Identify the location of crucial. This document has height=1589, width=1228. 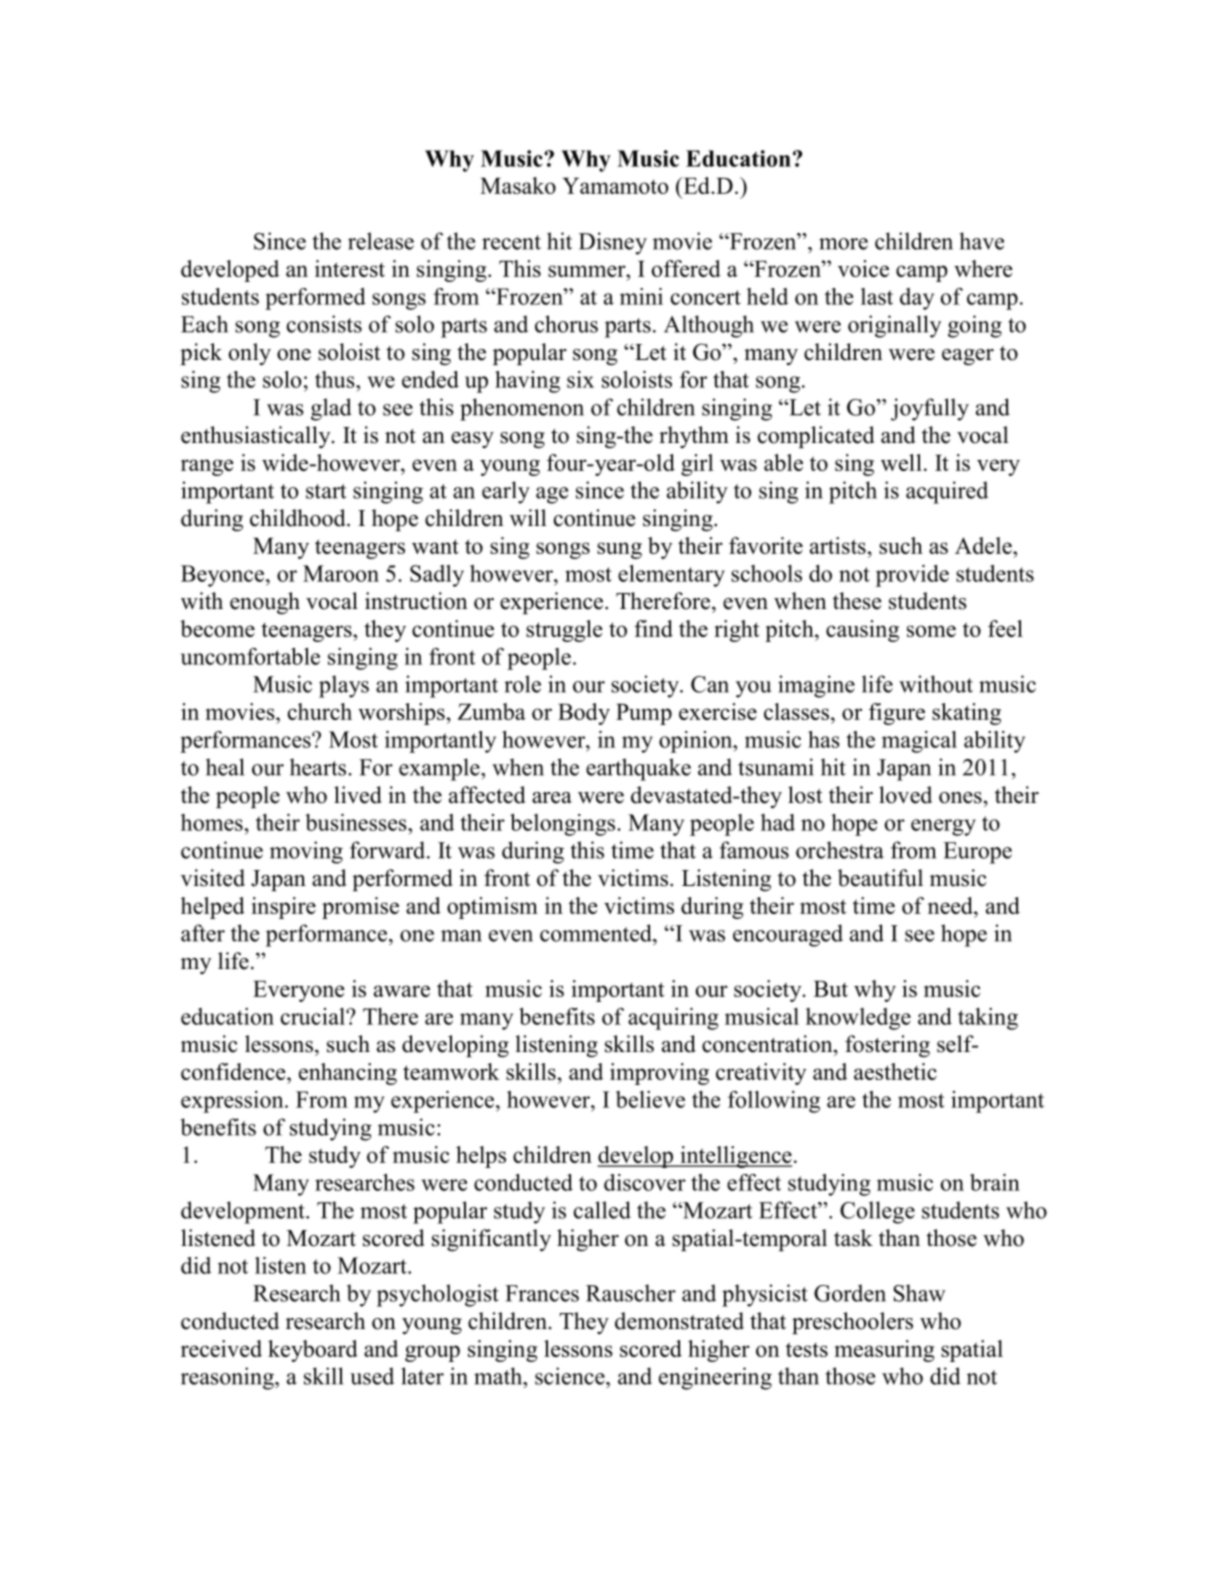
(314, 1016).
